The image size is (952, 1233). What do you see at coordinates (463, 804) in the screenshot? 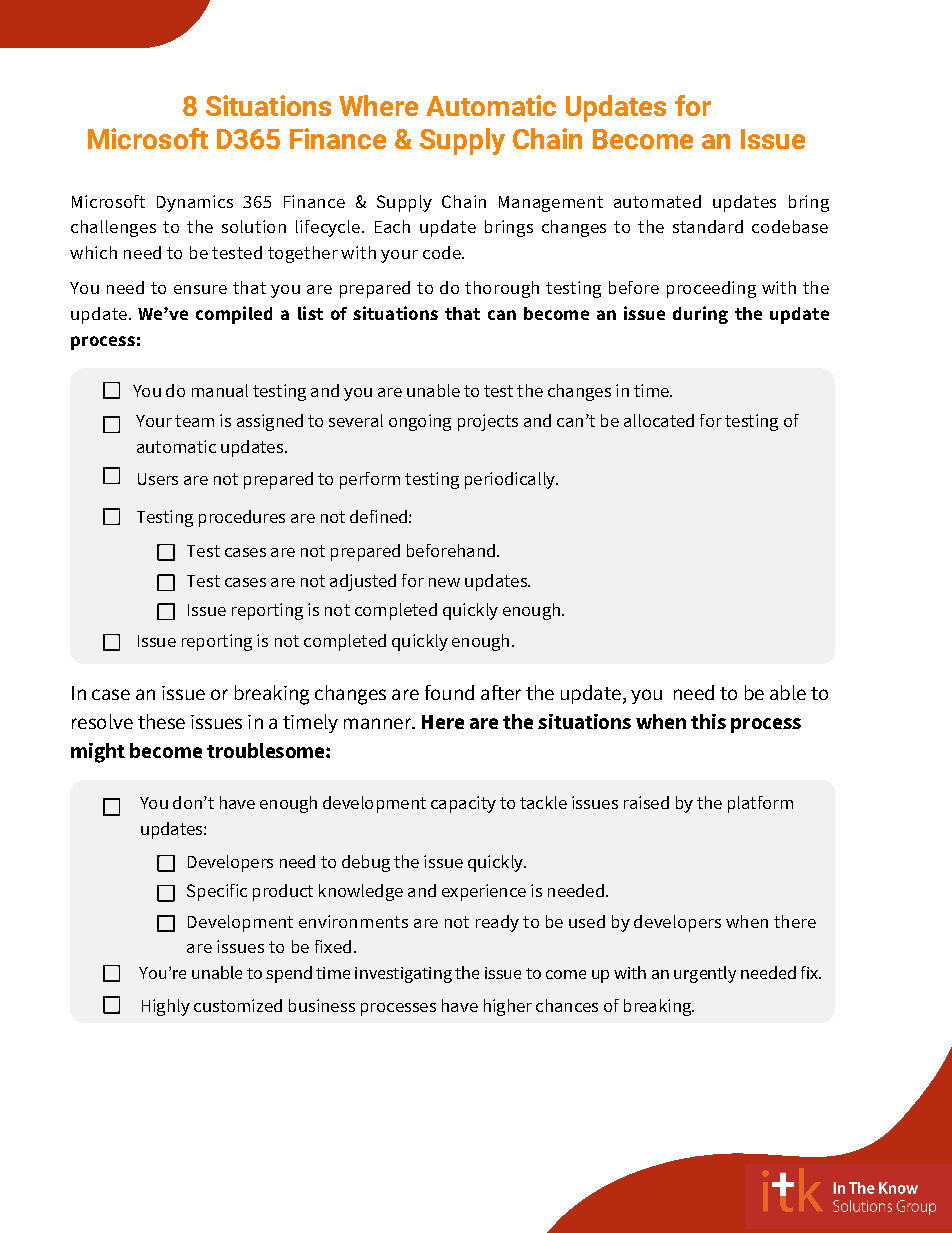
I see `capacity` at bounding box center [463, 804].
